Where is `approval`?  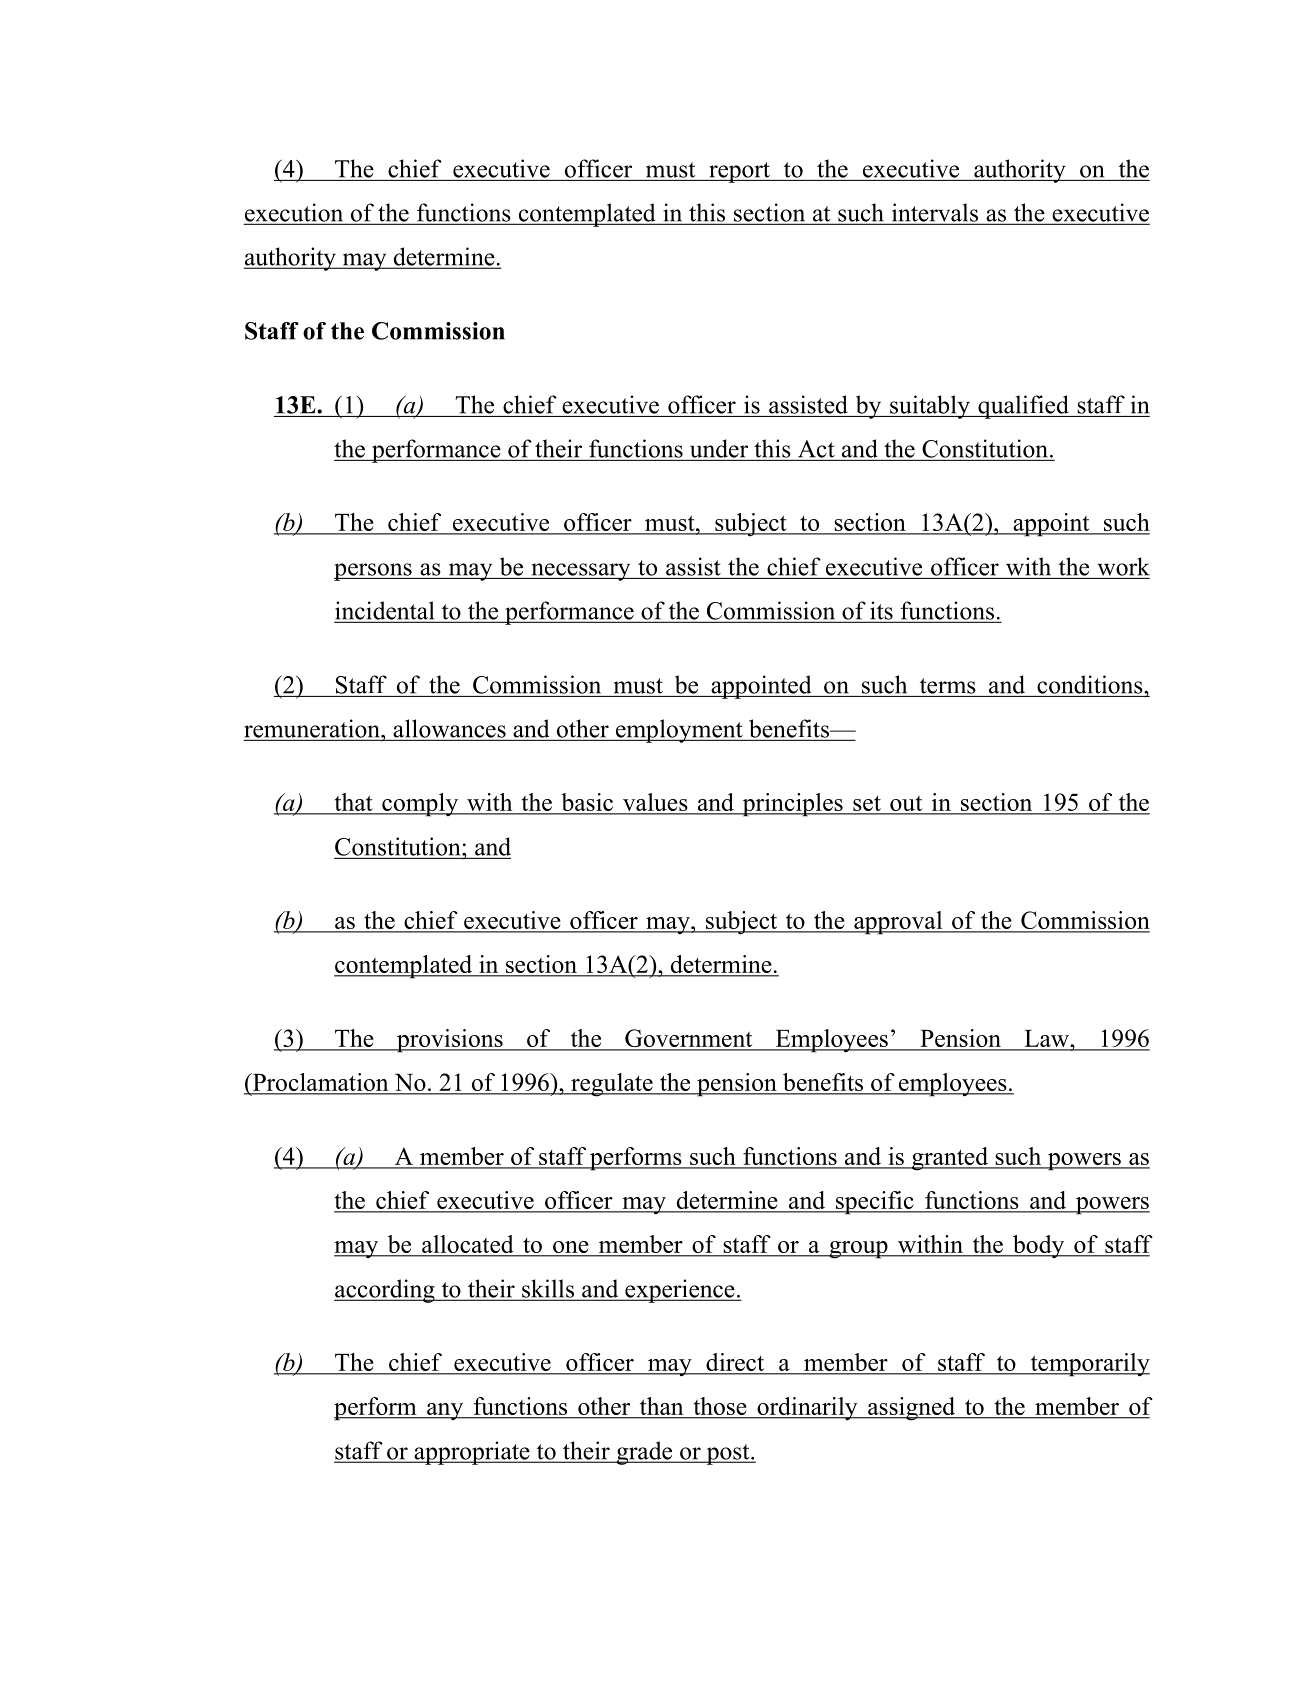
approval is located at coordinates (898, 923).
